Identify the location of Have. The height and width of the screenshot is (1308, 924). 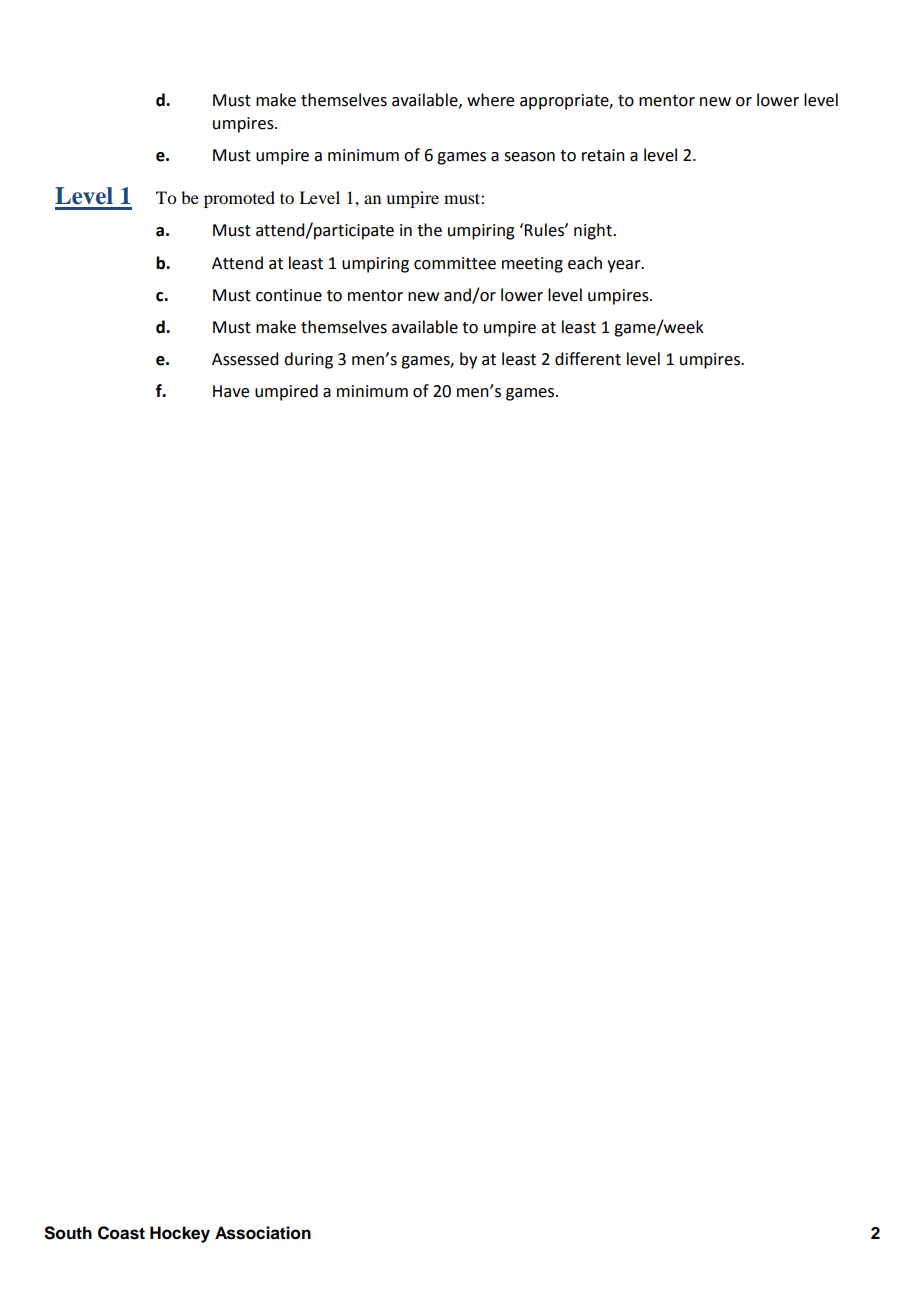
(231, 391).
